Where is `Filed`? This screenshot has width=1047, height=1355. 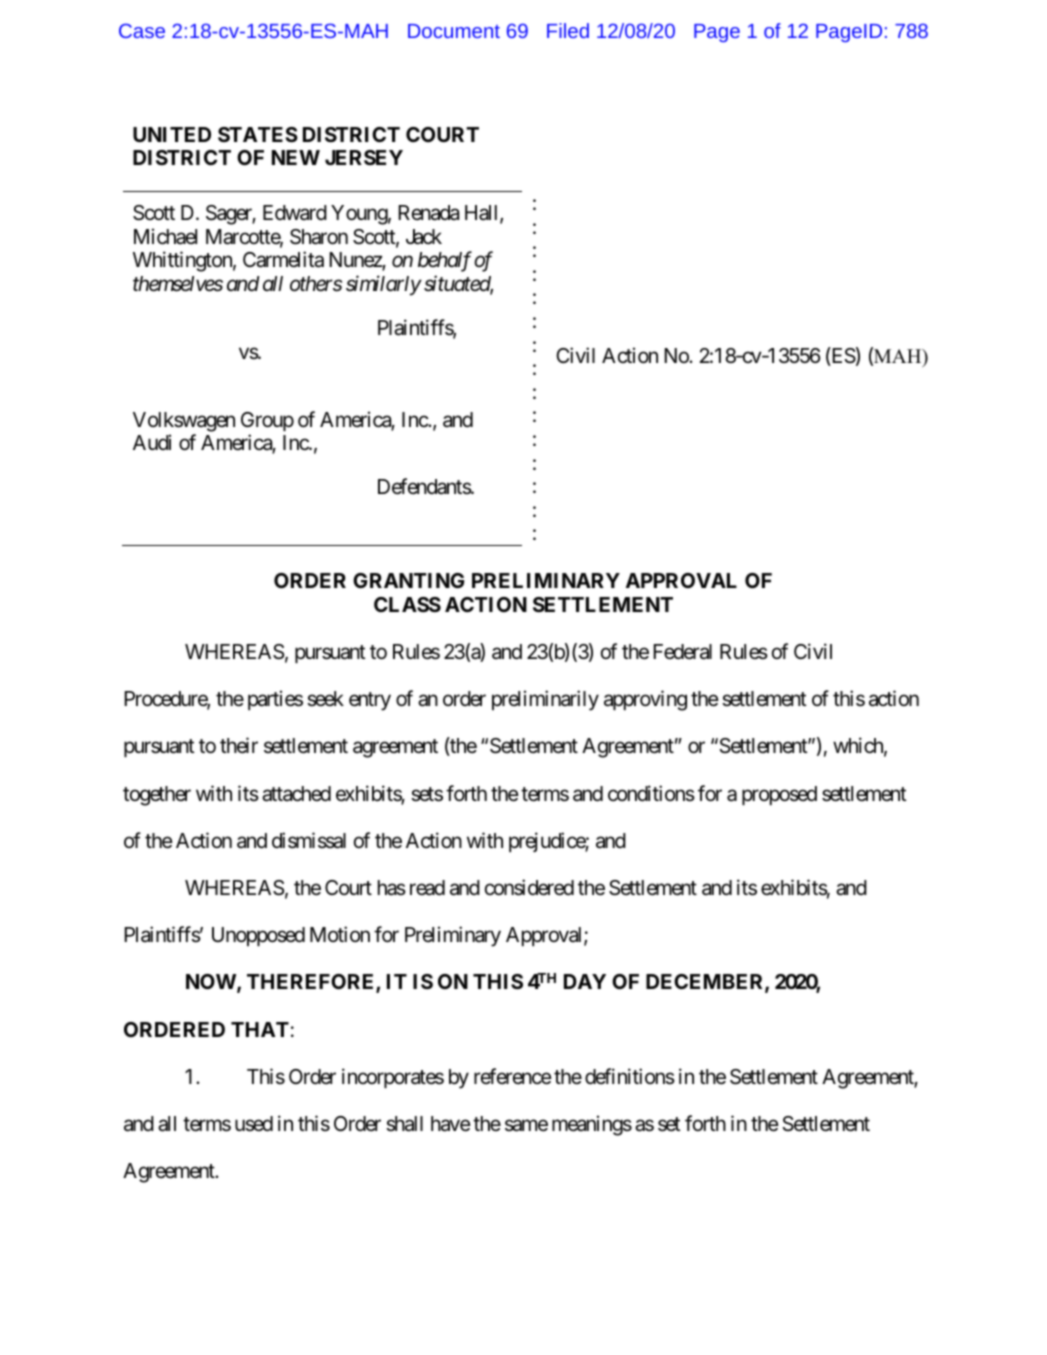
Filed is located at coordinates (568, 30).
